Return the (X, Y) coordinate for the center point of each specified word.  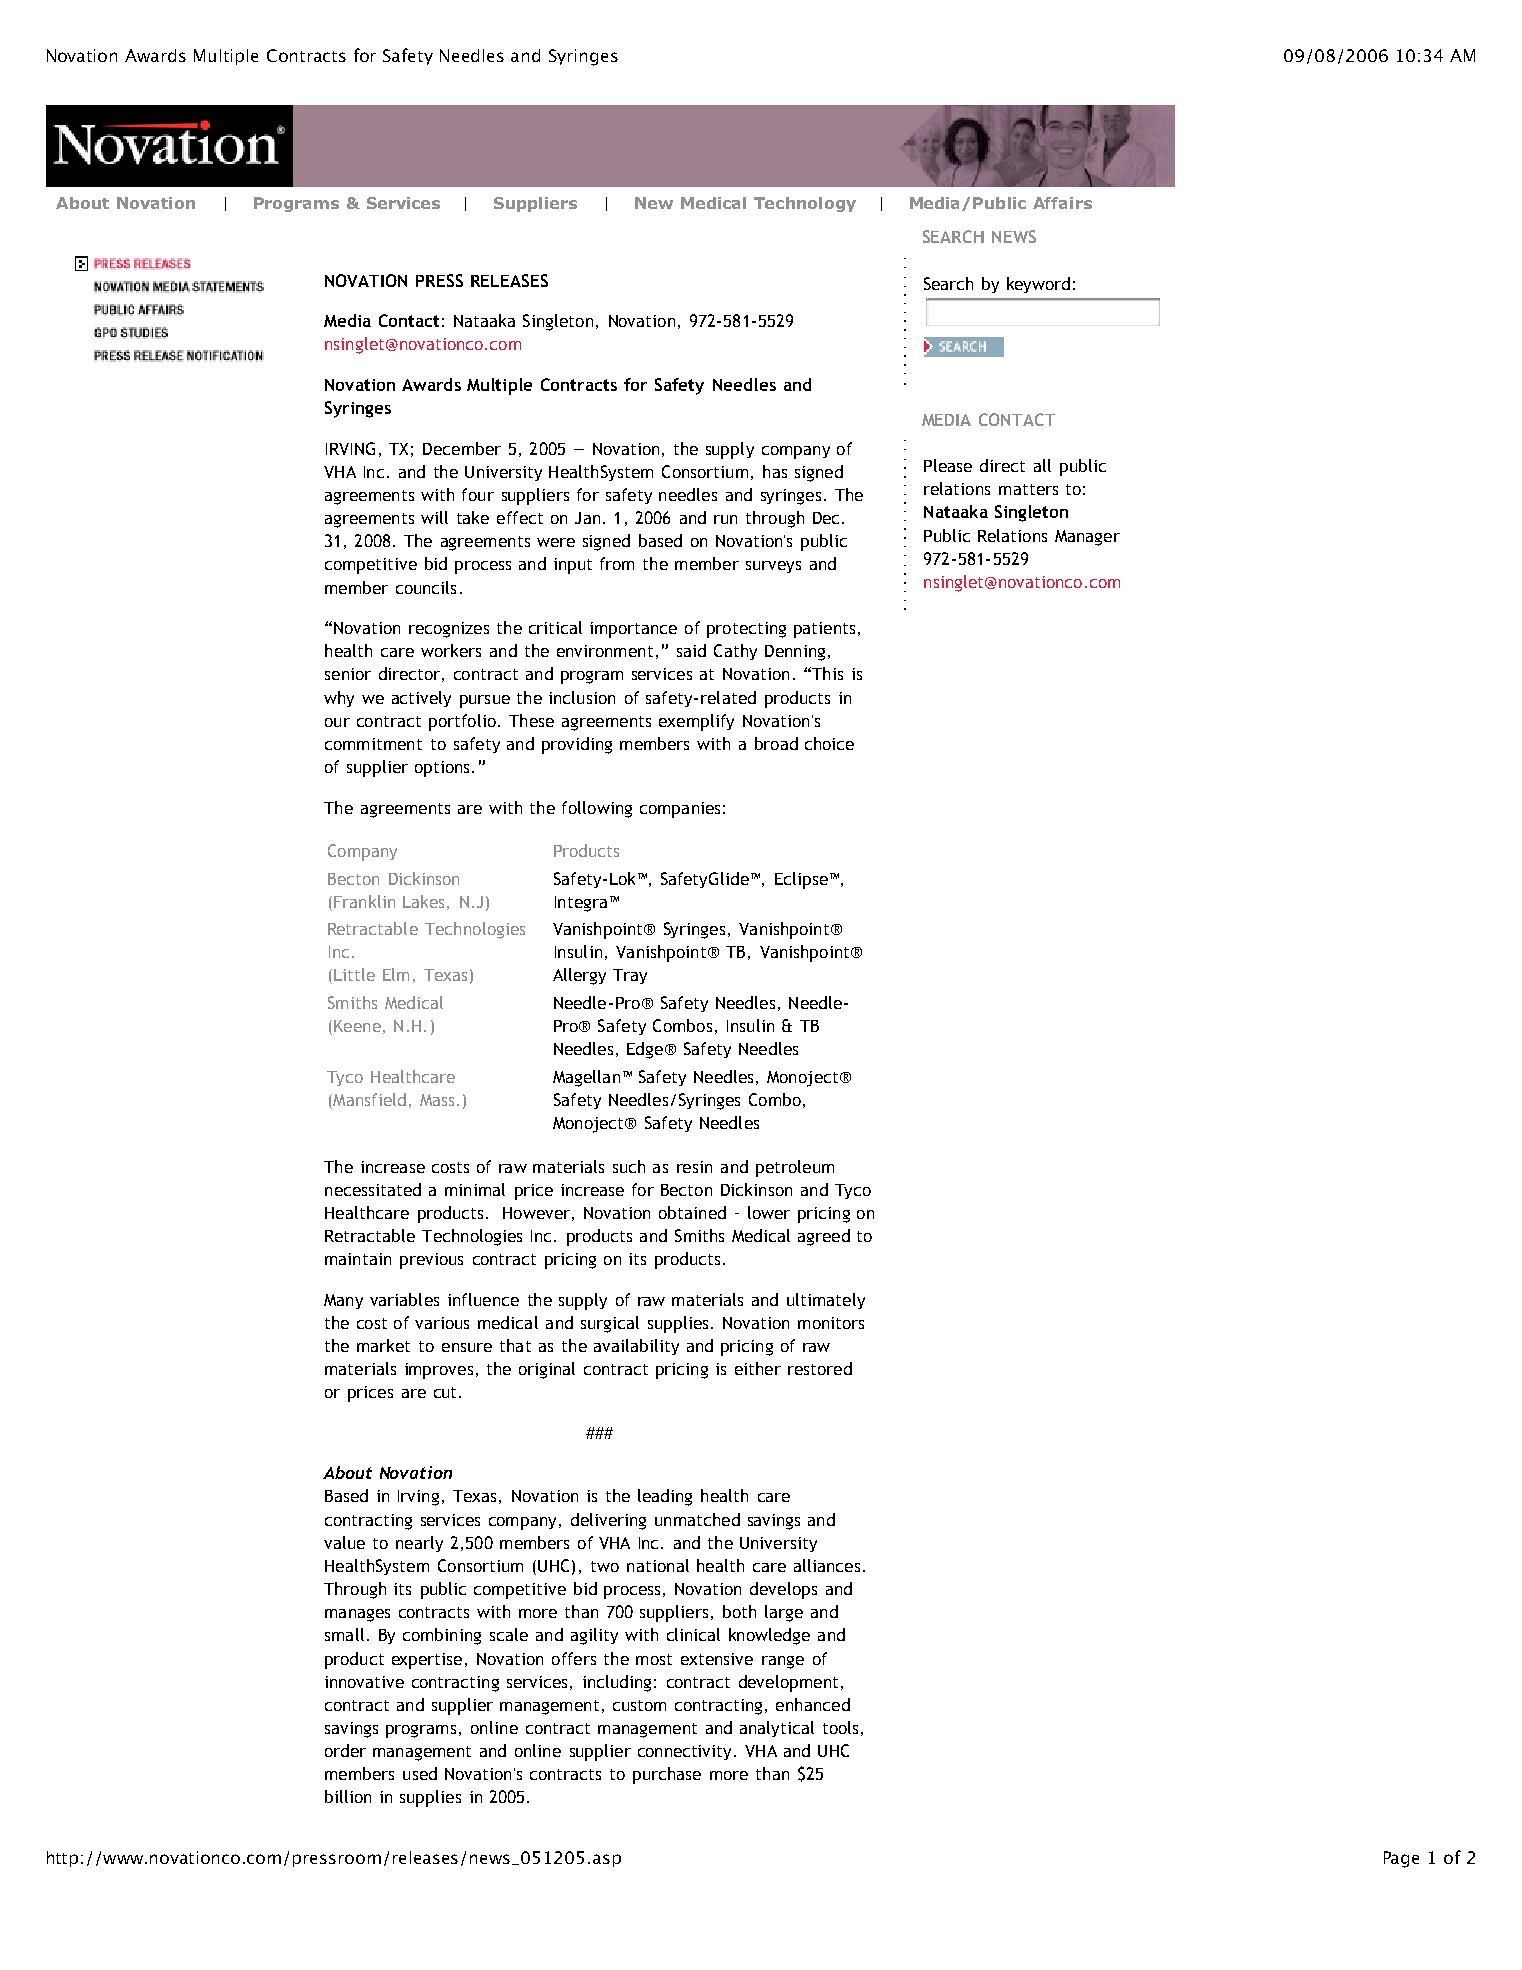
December (462, 448)
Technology (805, 204)
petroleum (795, 1168)
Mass (437, 1100)
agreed (824, 1237)
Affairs (1062, 203)
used (420, 1773)
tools (840, 1727)
